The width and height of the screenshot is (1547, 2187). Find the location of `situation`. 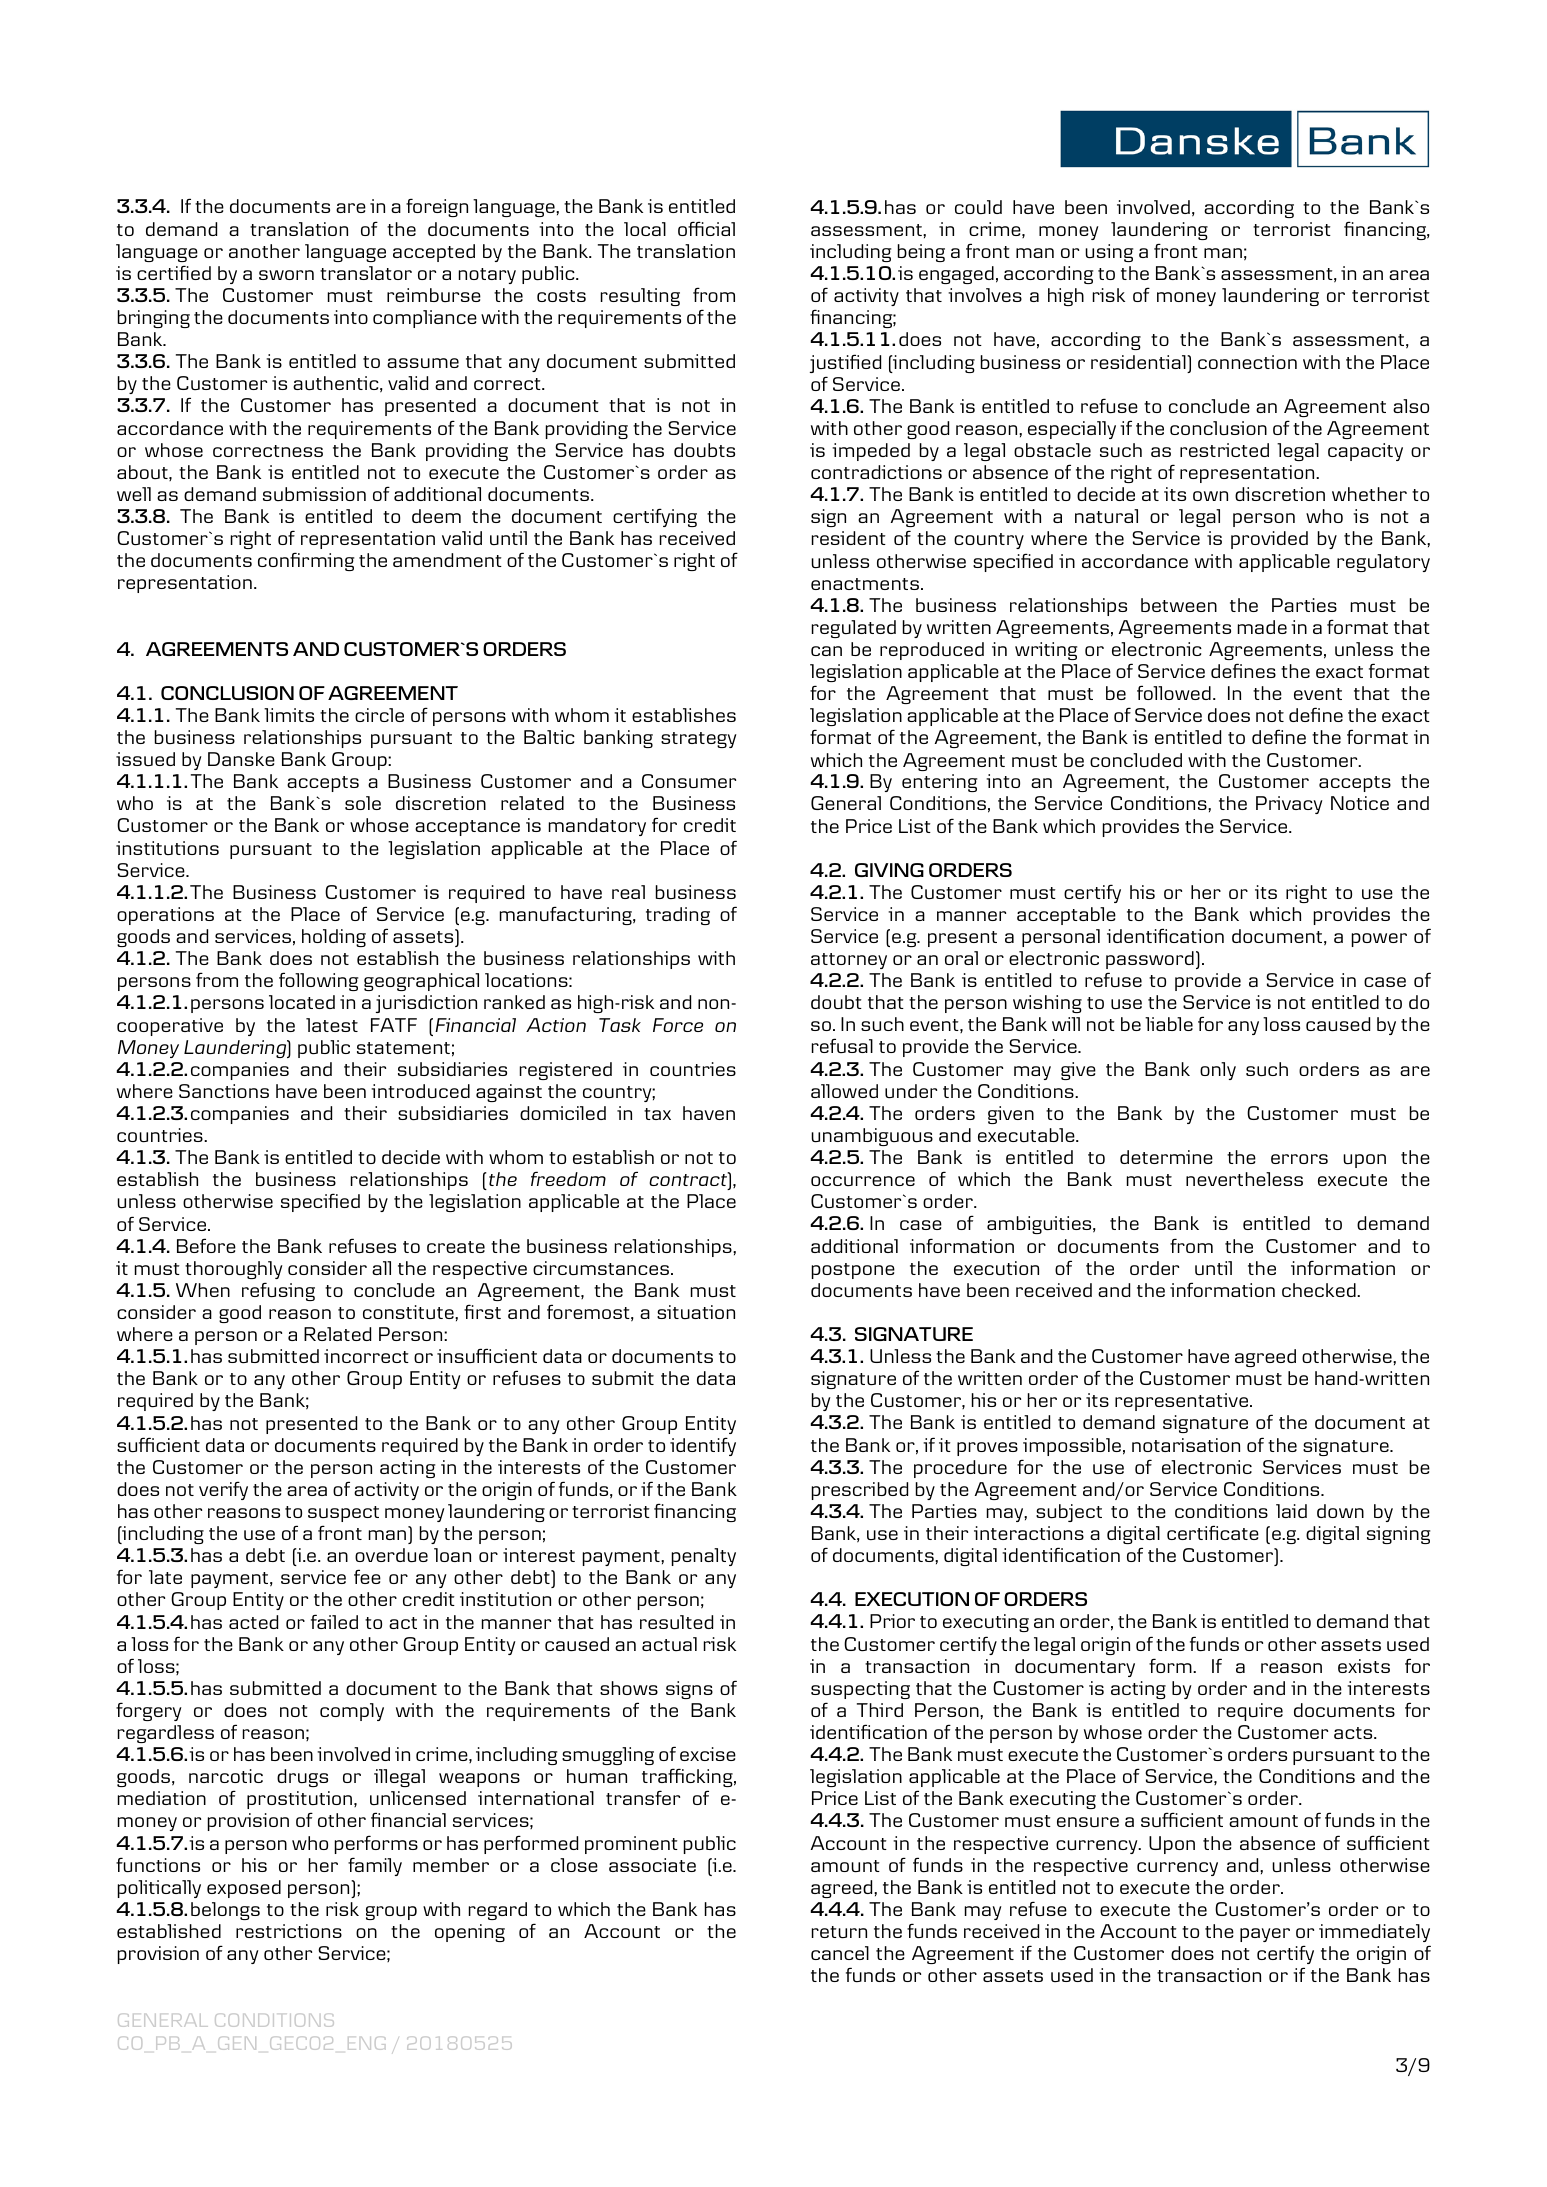

situation is located at coordinates (696, 1312).
